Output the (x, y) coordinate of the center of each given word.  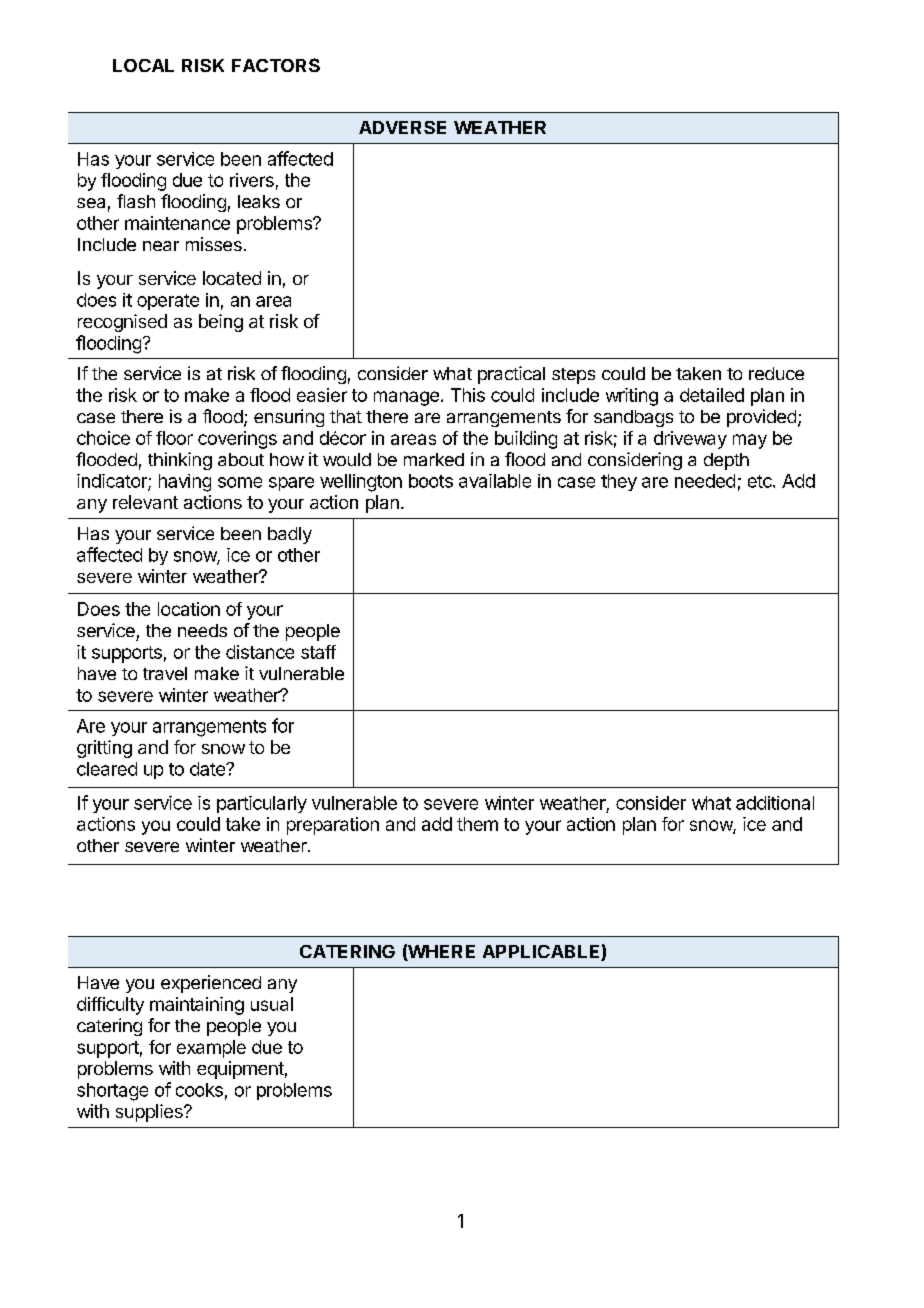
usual (272, 1004)
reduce (776, 373)
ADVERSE (402, 127)
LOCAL (143, 65)
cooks (199, 1090)
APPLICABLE (542, 953)
